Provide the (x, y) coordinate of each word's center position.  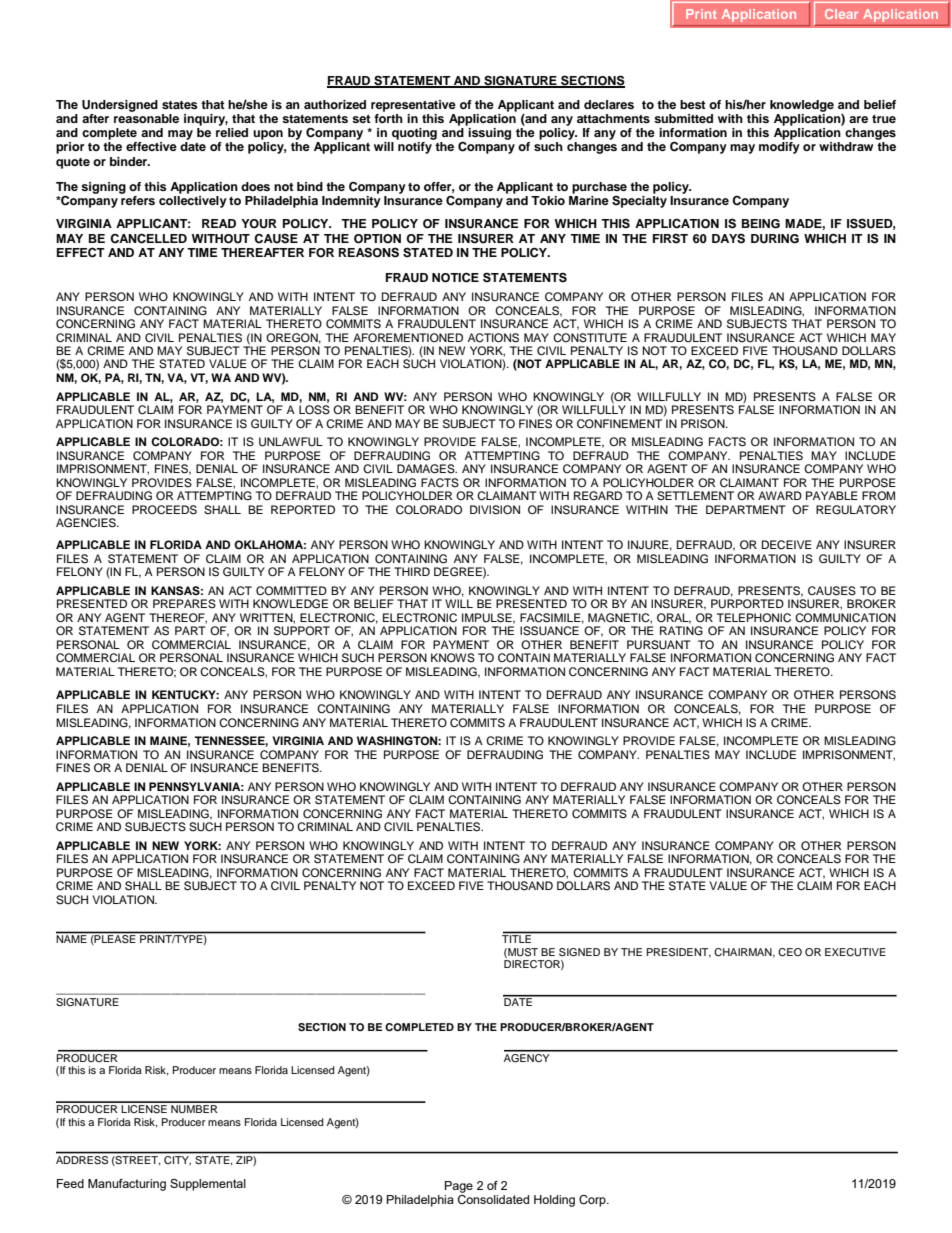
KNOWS (453, 658)
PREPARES (184, 604)
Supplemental (208, 1185)
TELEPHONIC (754, 618)
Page (459, 1187)
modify (779, 148)
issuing (489, 134)
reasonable (146, 117)
